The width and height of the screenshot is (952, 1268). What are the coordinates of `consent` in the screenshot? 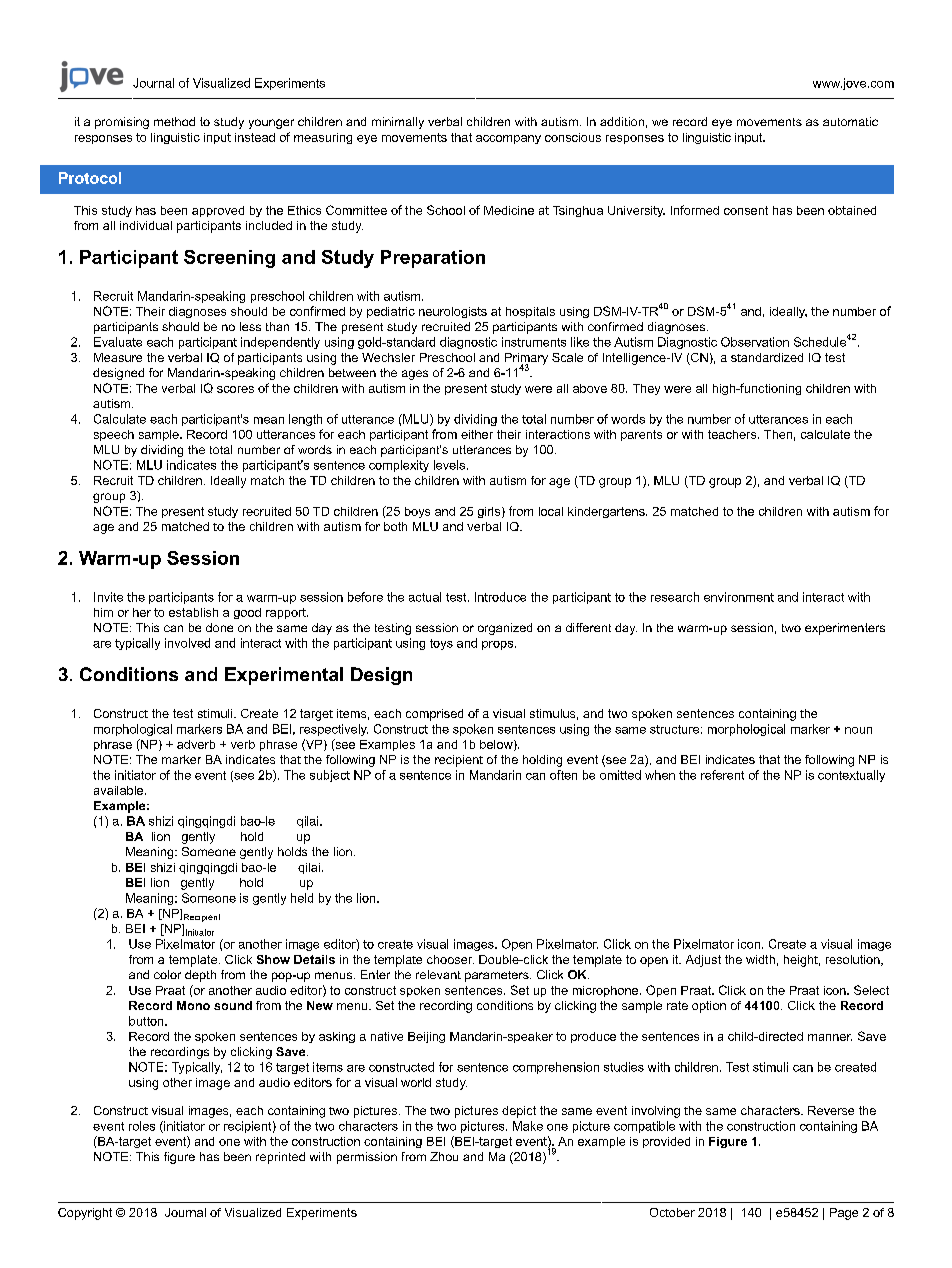 It's located at (746, 210).
